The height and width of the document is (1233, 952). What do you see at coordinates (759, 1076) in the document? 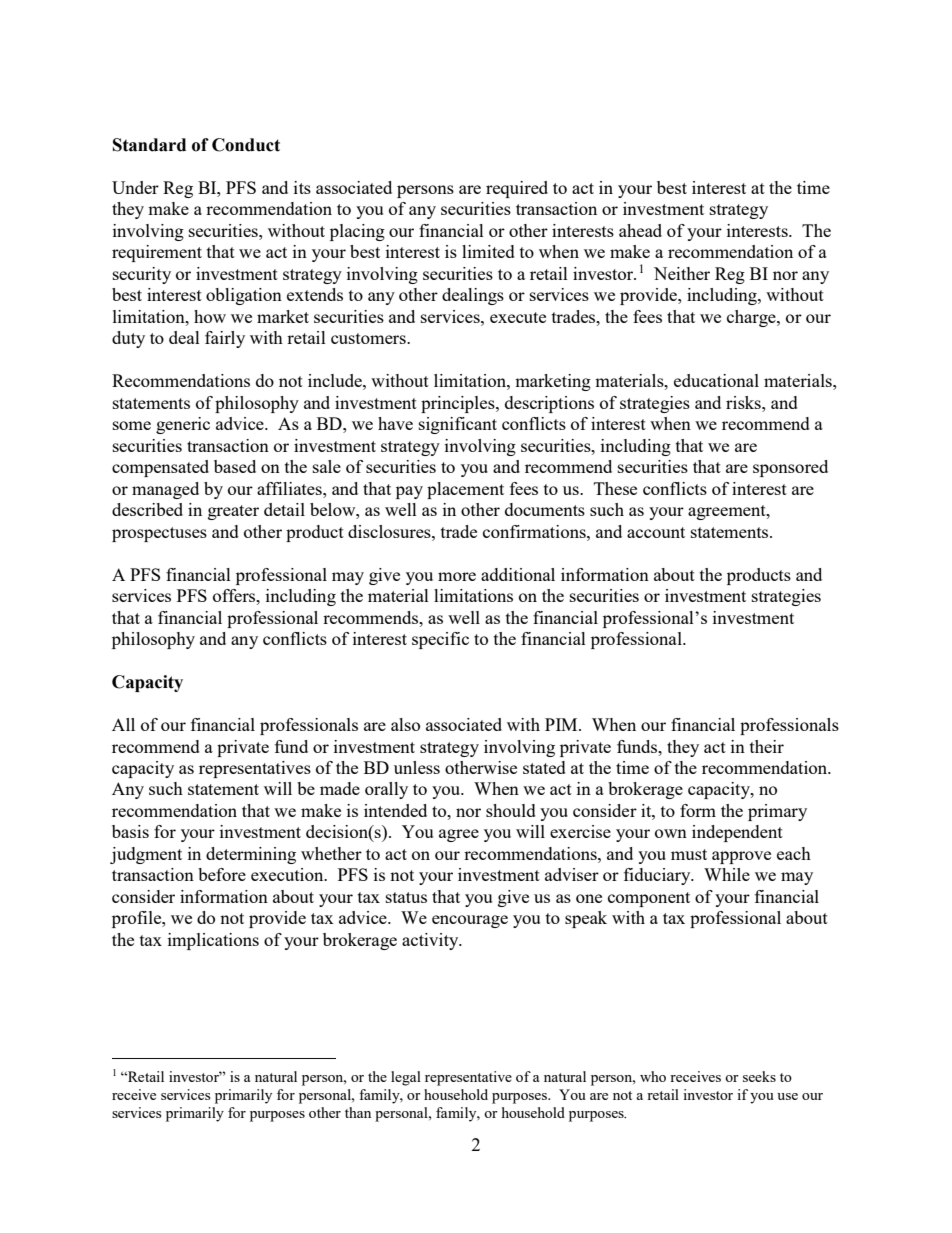
I see `seeks` at bounding box center [759, 1076].
